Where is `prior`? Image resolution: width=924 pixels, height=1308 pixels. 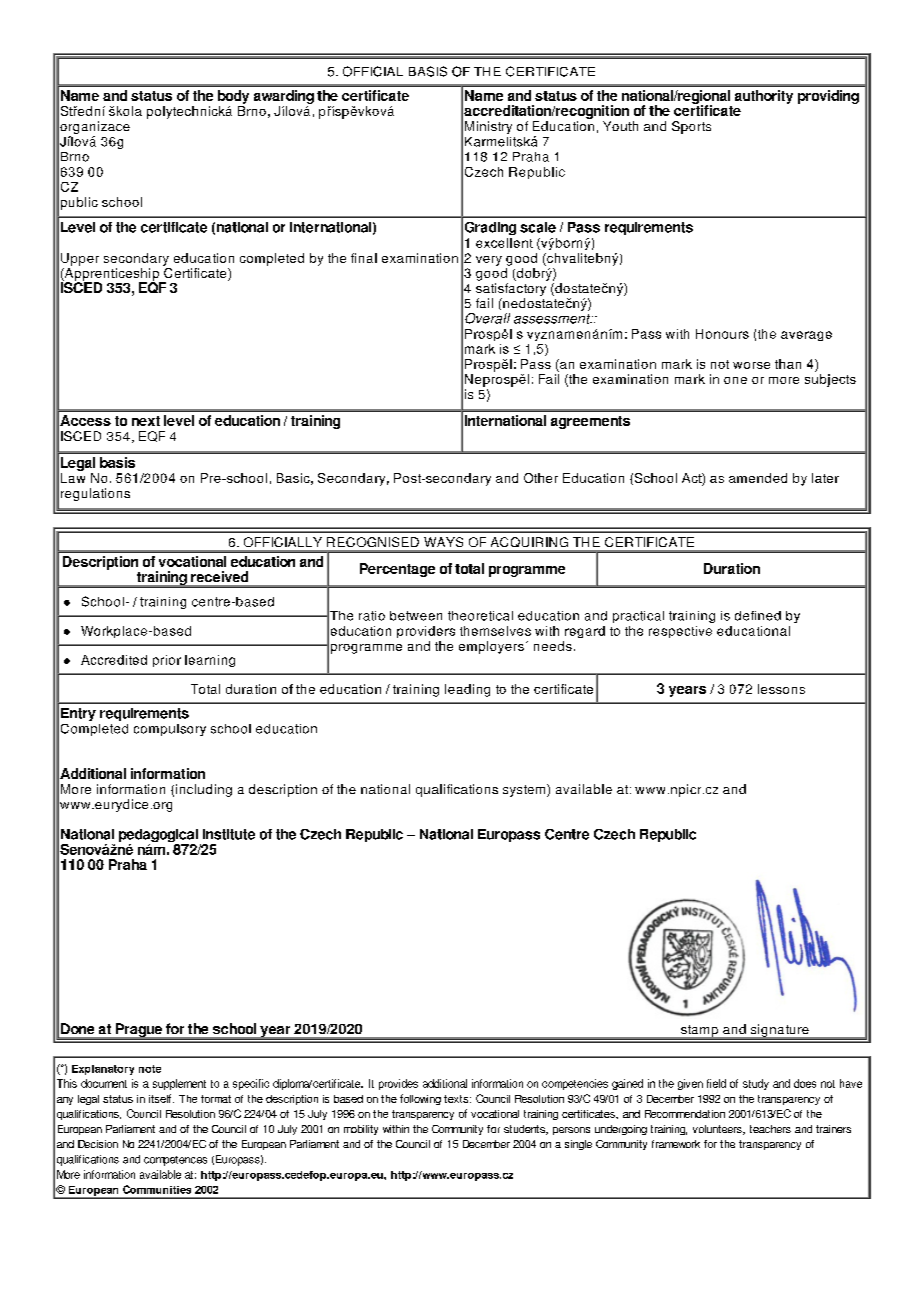 prior is located at coordinates (167, 661).
